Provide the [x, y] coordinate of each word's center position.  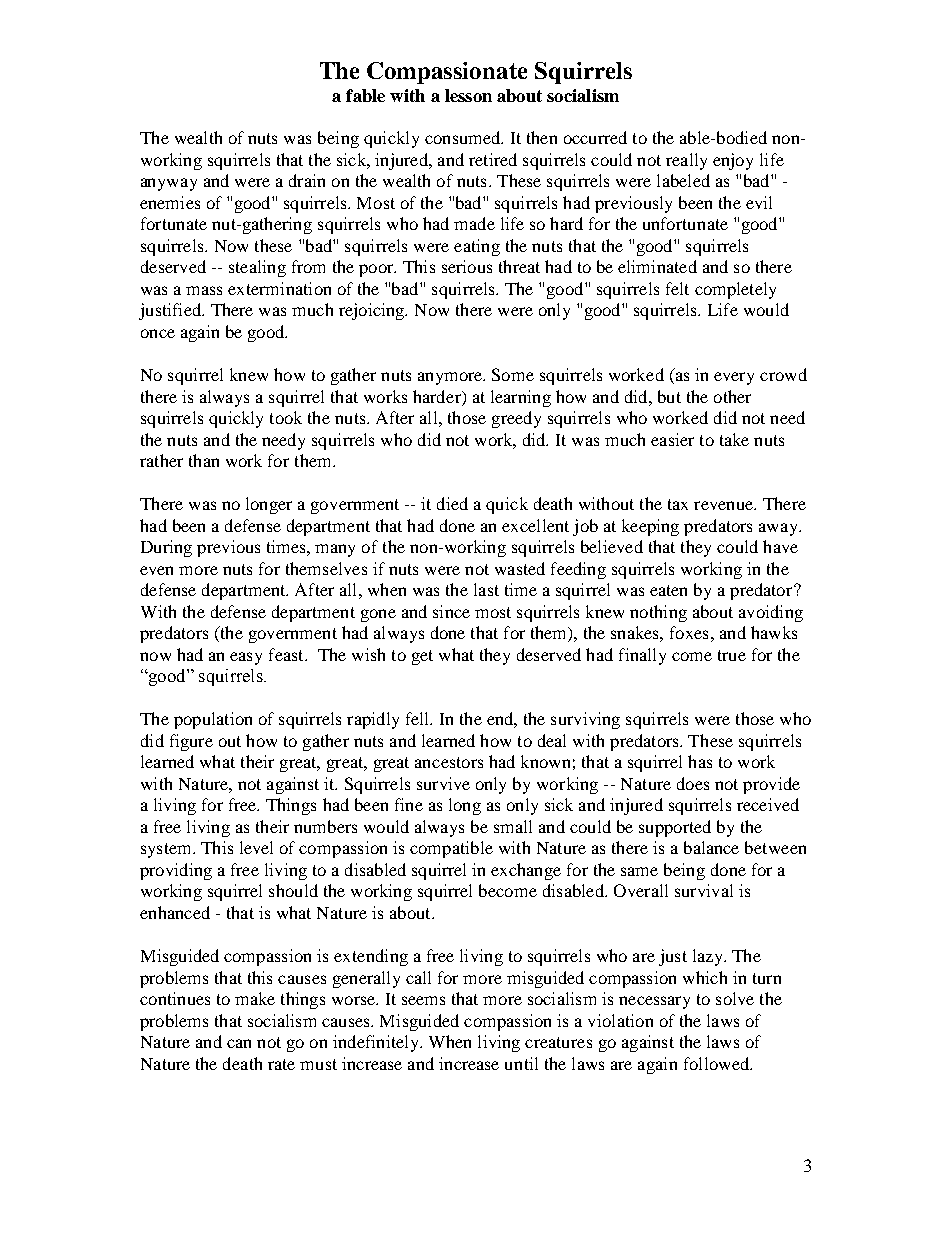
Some [513, 374]
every [734, 378]
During [166, 548]
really [686, 161]
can [239, 1043]
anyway [169, 184]
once [158, 333]
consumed [464, 137]
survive [443, 783]
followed [717, 1063]
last [486, 589]
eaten [668, 590]
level [256, 847]
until [521, 1063]
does [693, 783]
